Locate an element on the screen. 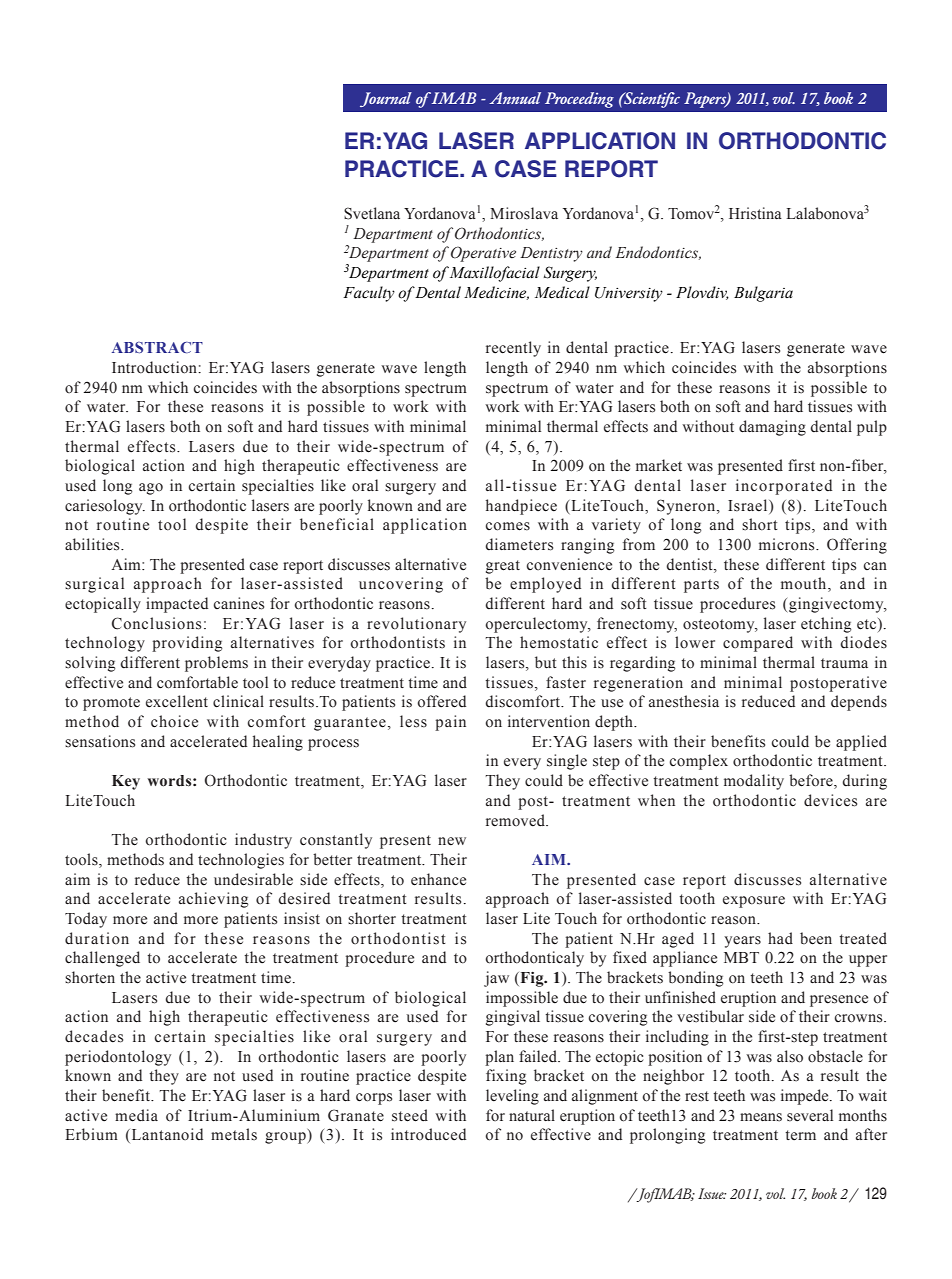 This screenshot has height=1279, width=952. Journal is located at coordinates (386, 99).
